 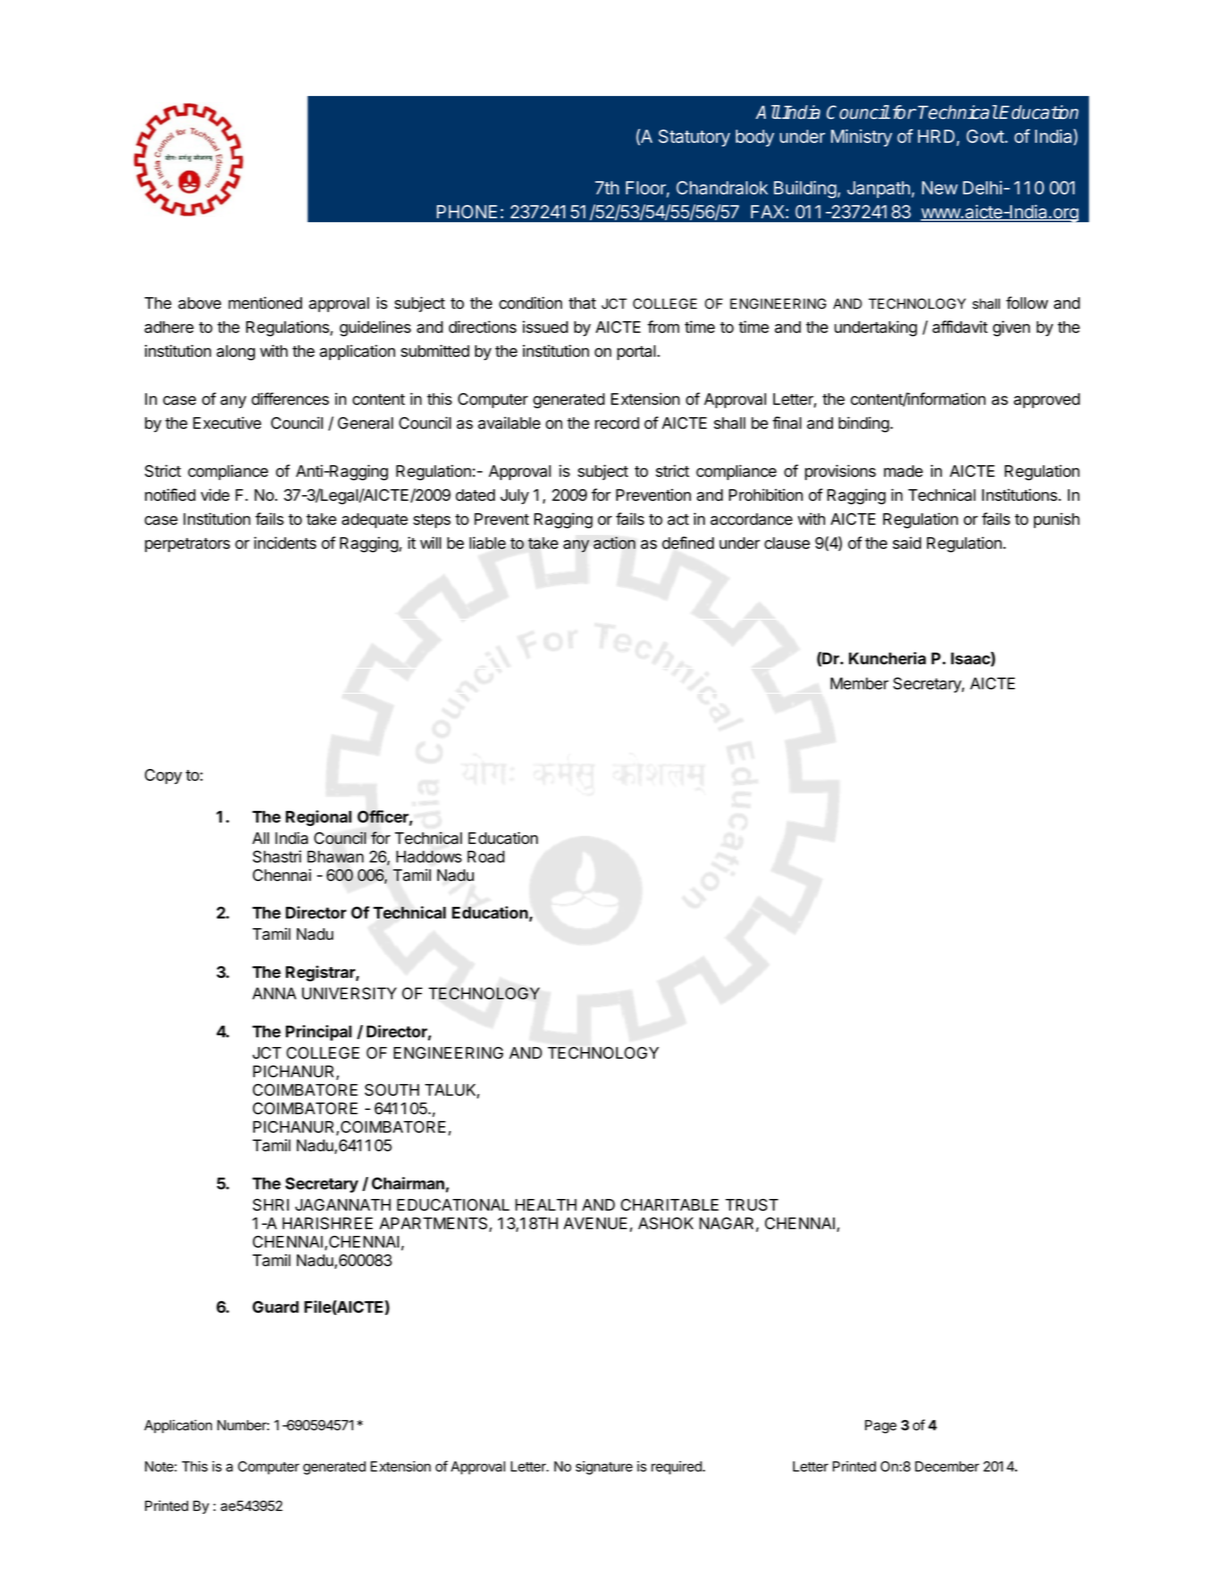 I want to click on Principal, so click(x=319, y=1033).
